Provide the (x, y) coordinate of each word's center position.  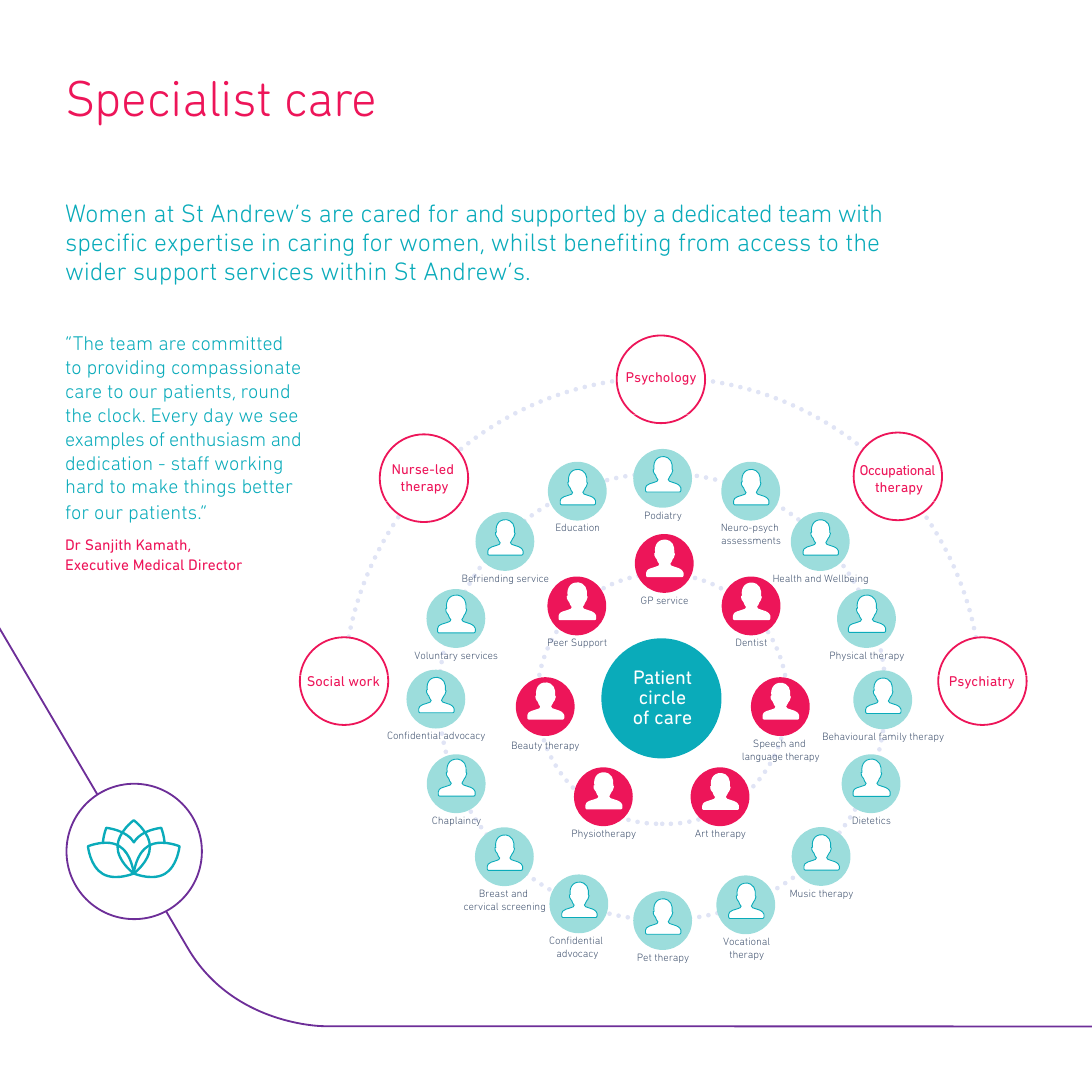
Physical (848, 656)
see (283, 417)
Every (174, 417)
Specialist (169, 102)
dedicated (721, 213)
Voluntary (436, 656)
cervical (481, 906)
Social (326, 681)
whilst (524, 242)
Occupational (897, 471)
